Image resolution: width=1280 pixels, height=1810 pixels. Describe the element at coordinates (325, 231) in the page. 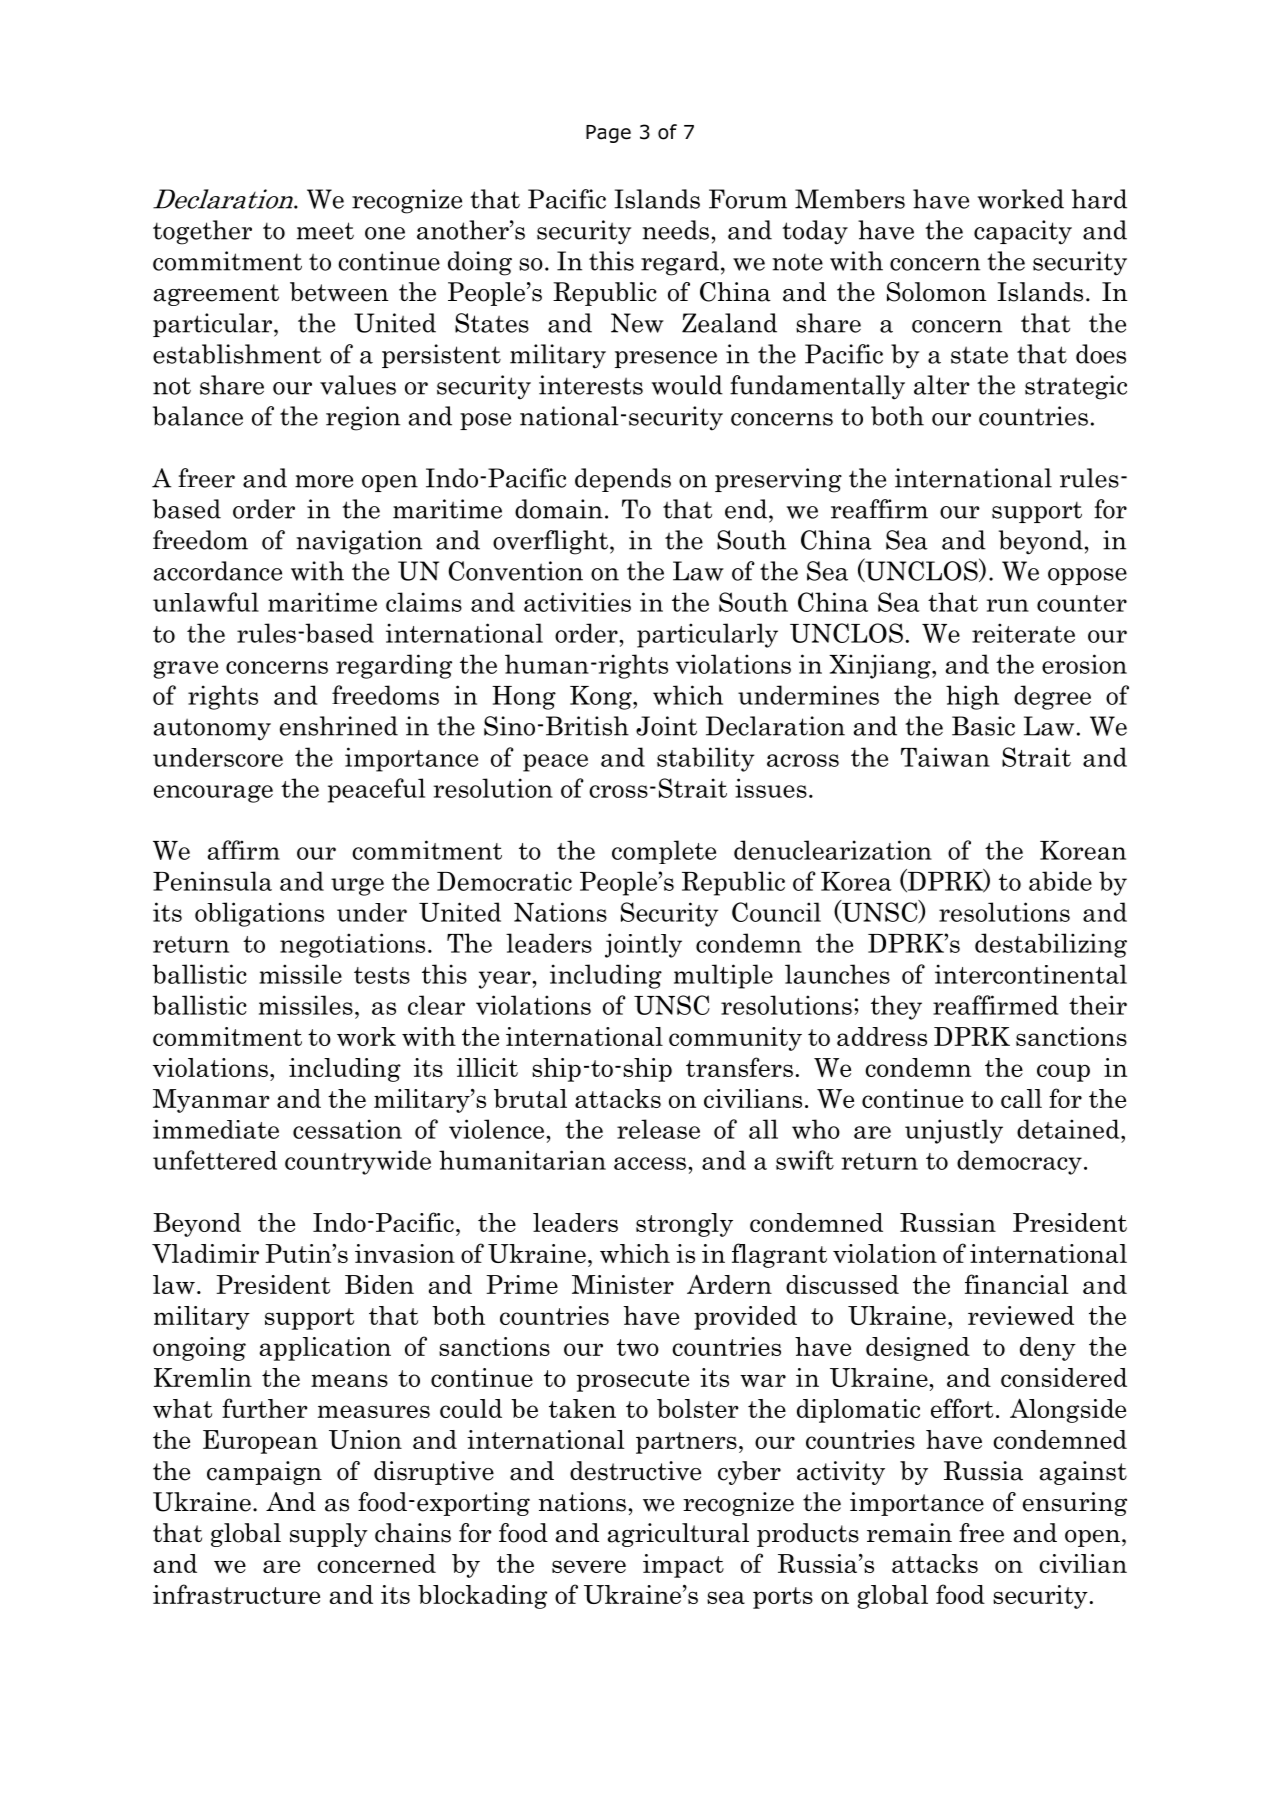

I see `meet` at that location.
